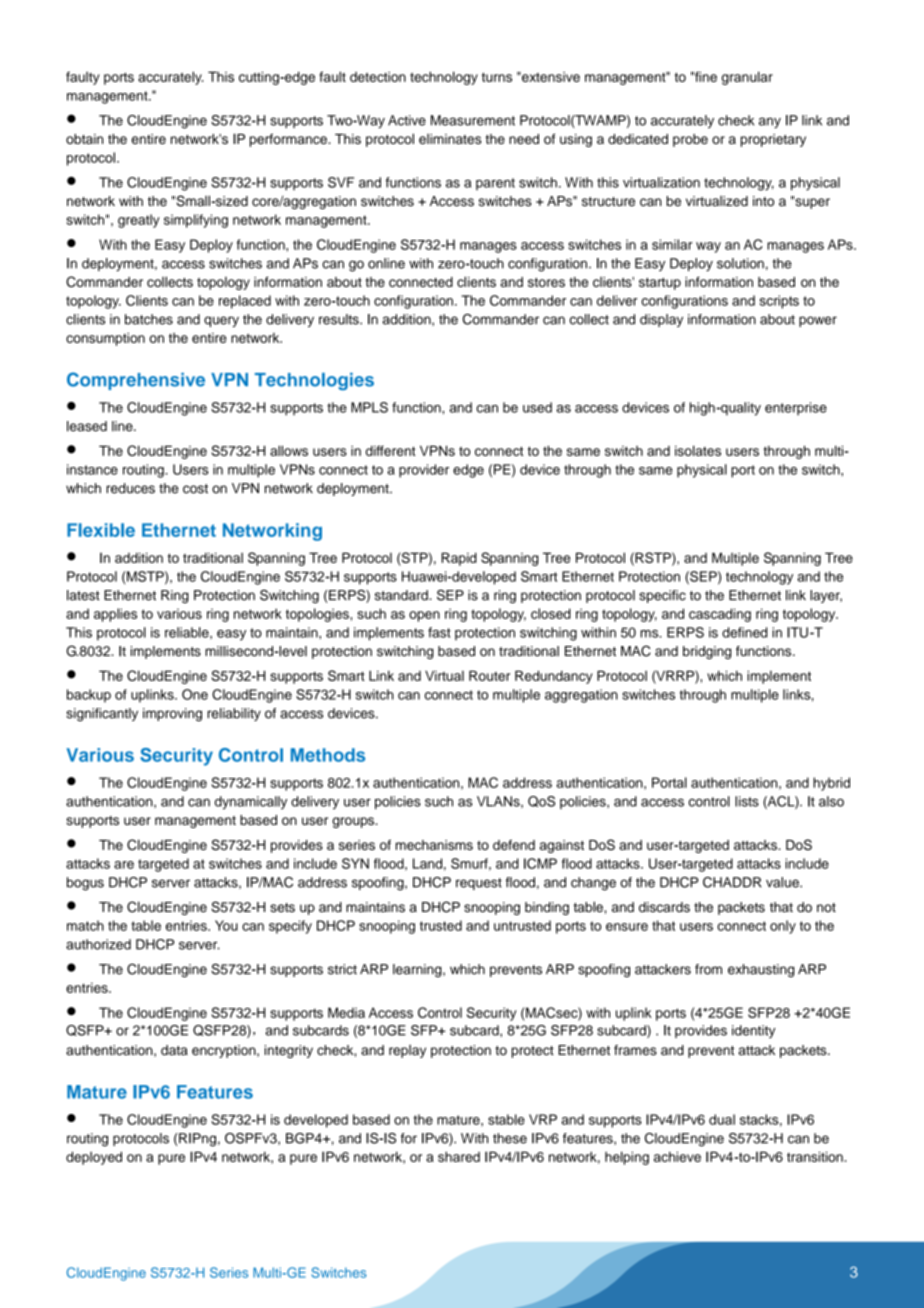  I want to click on cost, so click(195, 489).
